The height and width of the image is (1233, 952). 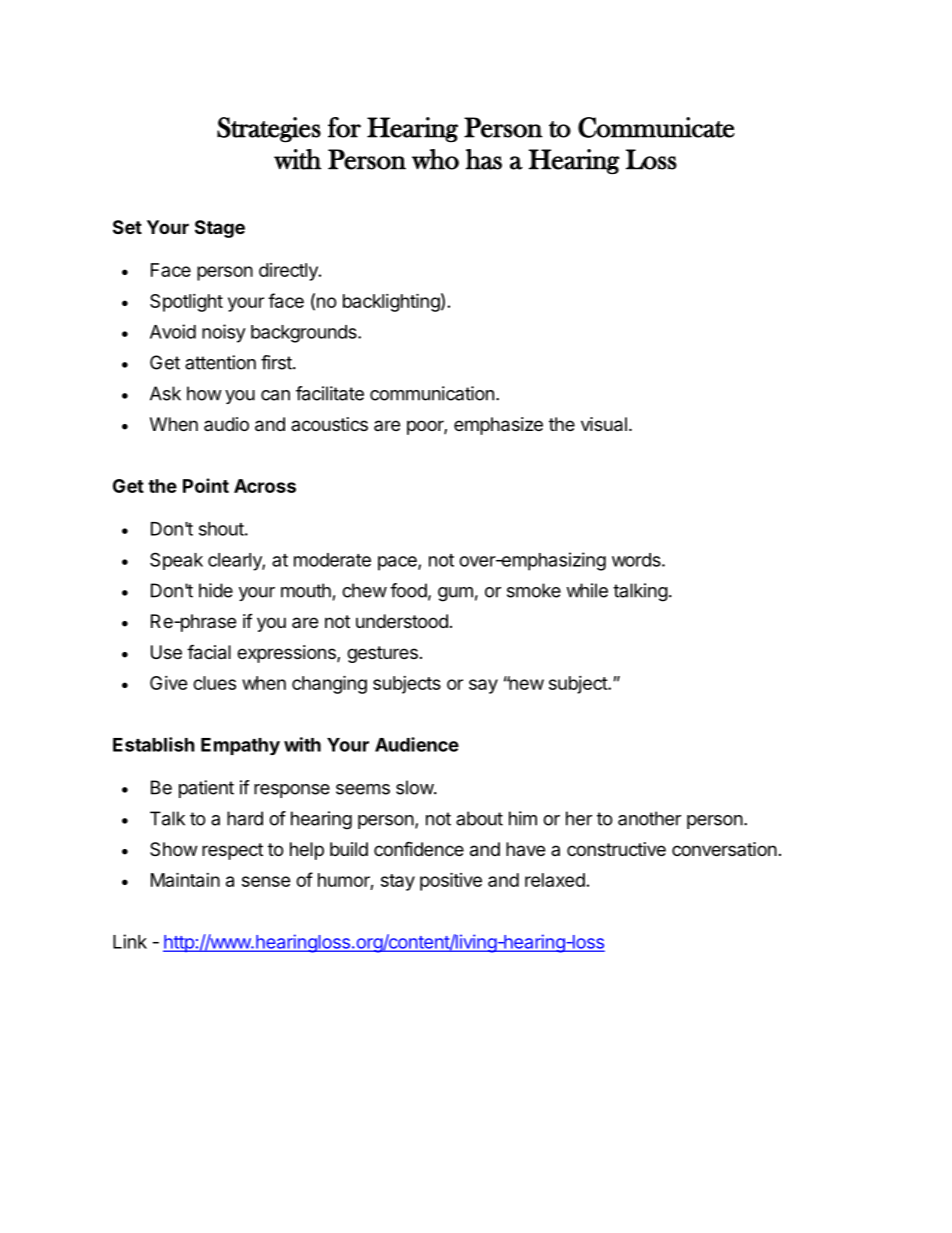 I want to click on Communicate, so click(x=656, y=127).
